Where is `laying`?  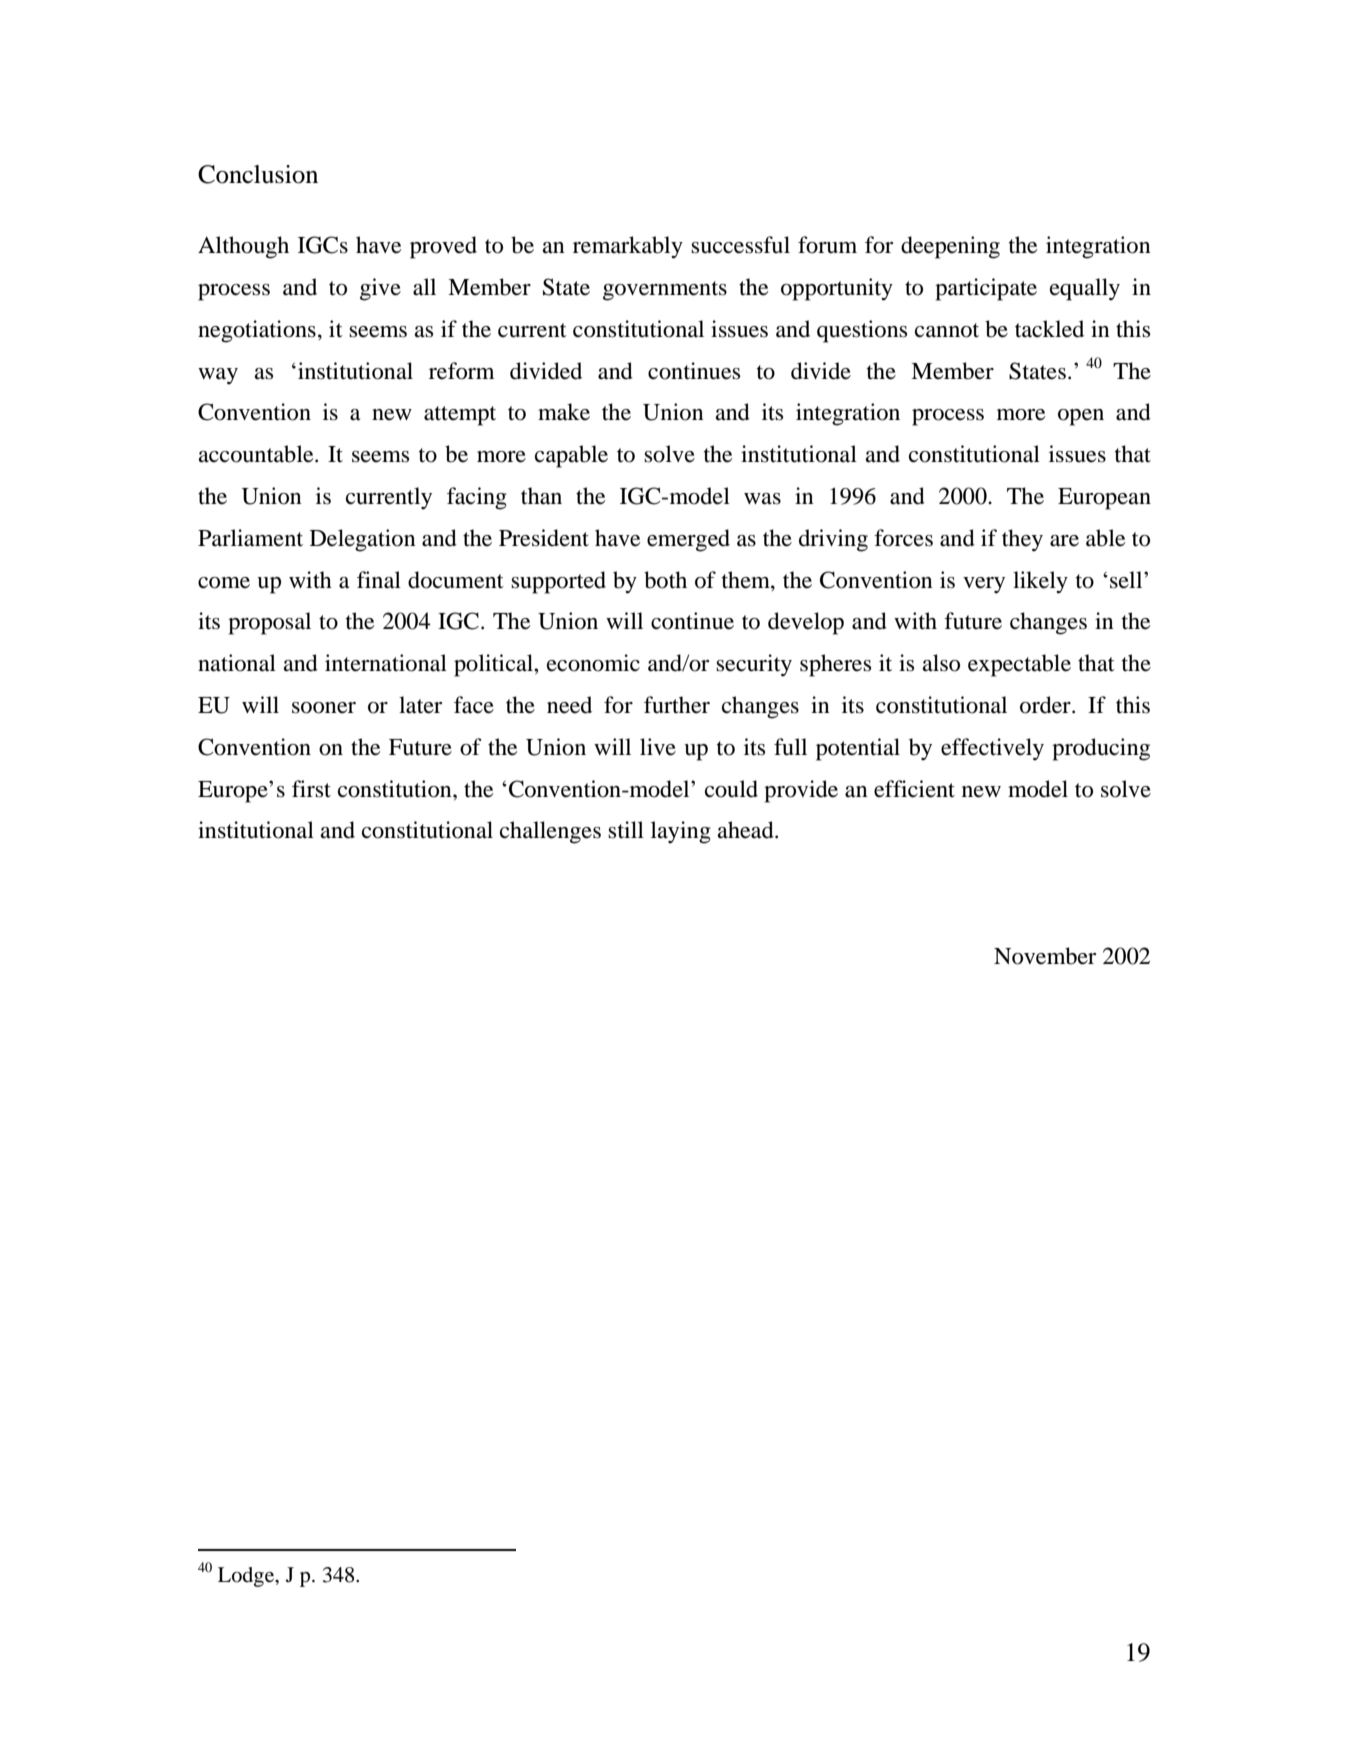 laying is located at coordinates (681, 832).
